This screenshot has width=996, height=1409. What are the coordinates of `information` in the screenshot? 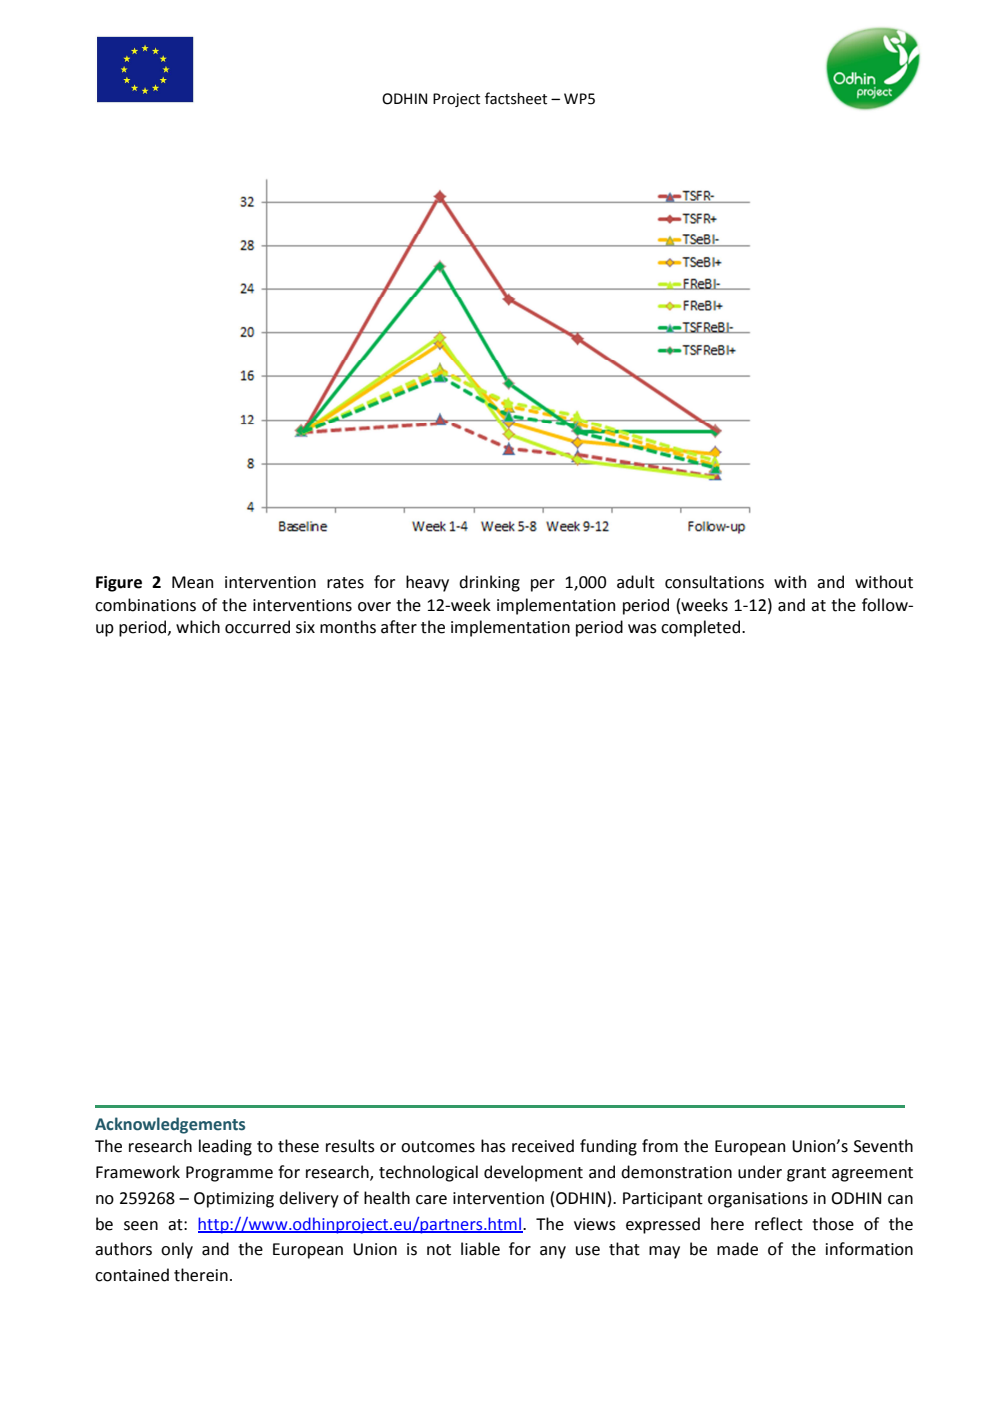 It's located at (869, 1249).
